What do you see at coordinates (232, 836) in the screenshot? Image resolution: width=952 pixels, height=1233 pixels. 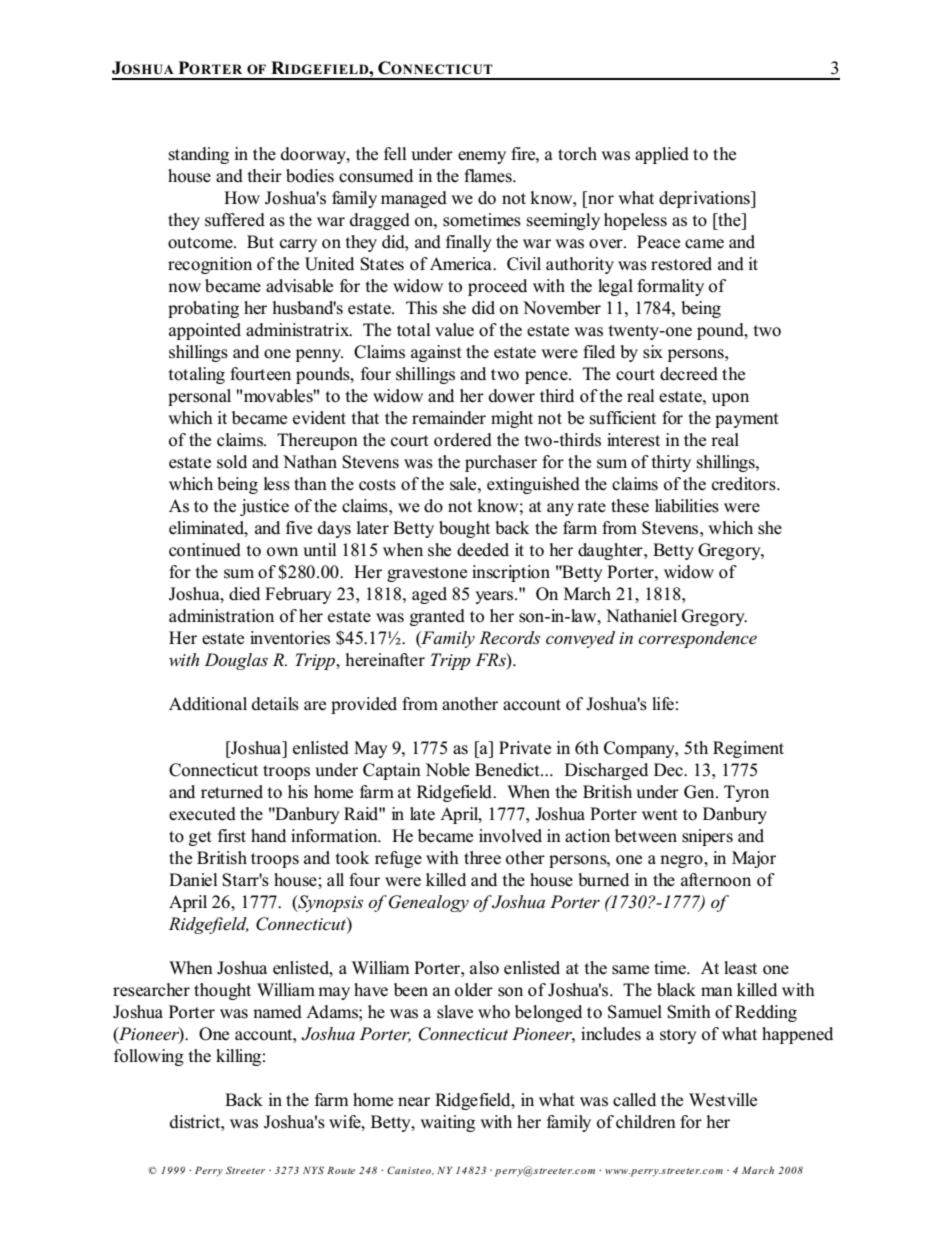 I see `first` at bounding box center [232, 836].
